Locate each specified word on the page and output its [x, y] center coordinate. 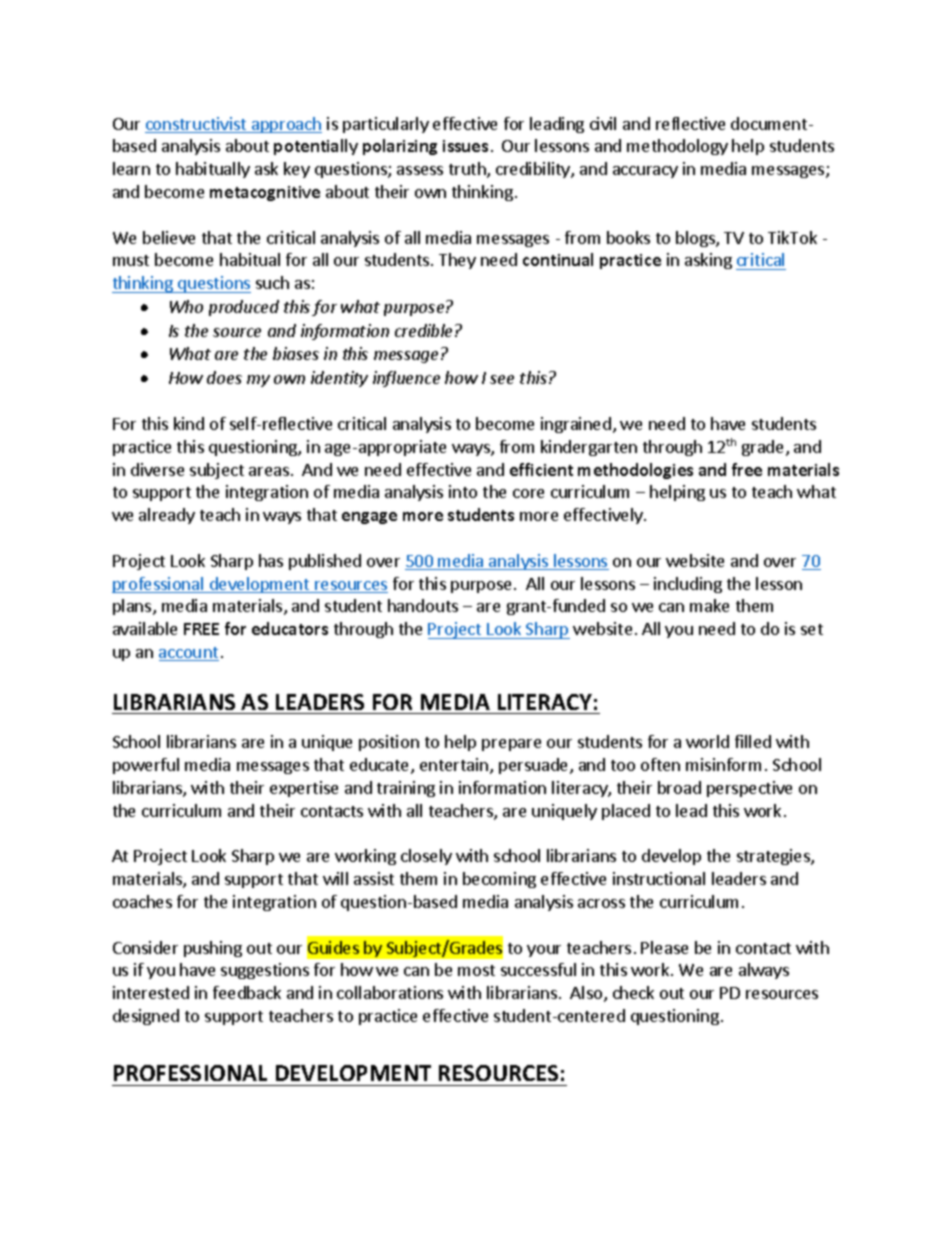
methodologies [635, 471]
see [502, 379]
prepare [511, 745]
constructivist [197, 125]
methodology [677, 147]
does [224, 377]
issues [465, 146]
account [189, 654]
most [476, 970]
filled [753, 741]
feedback [247, 992]
